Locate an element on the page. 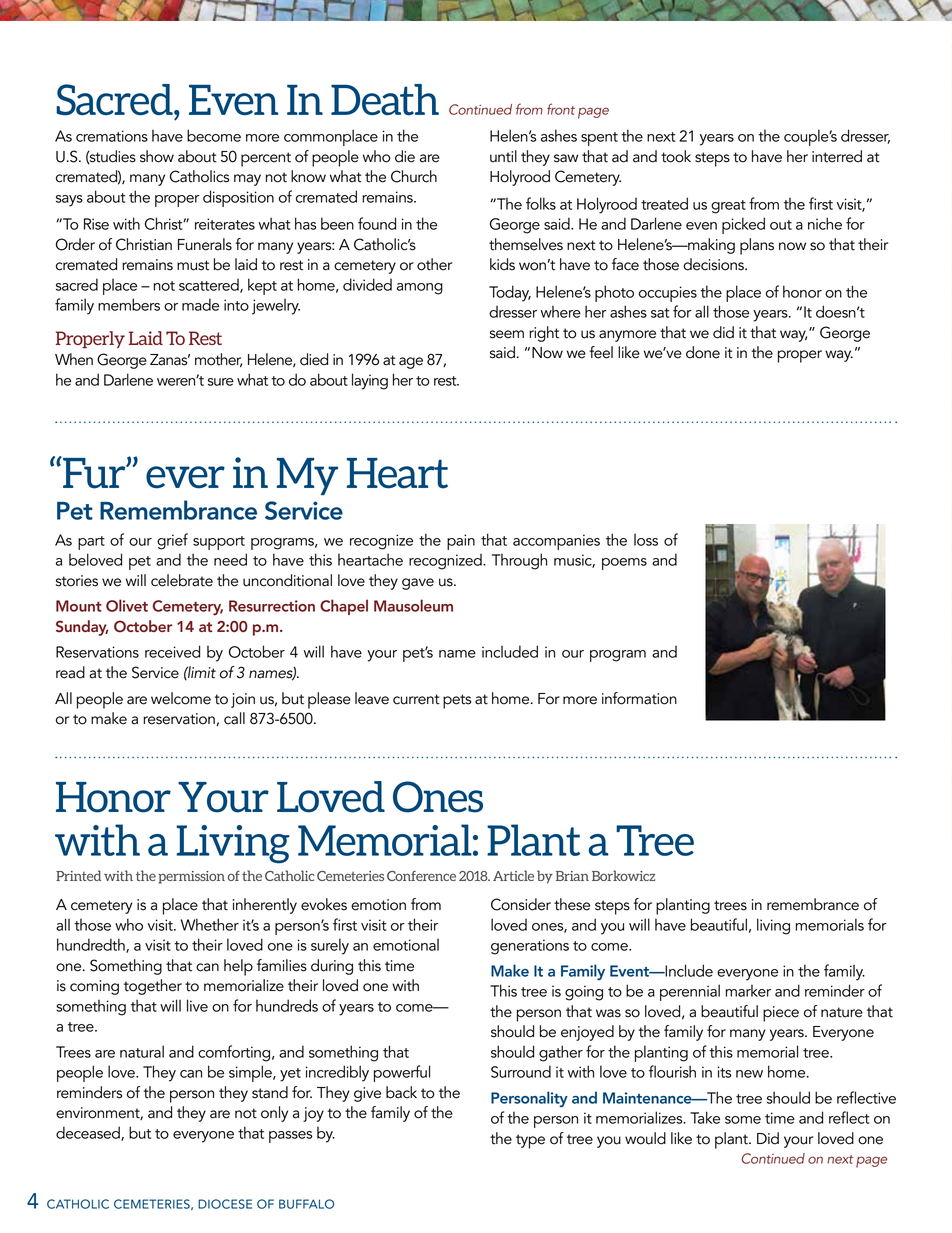  until is located at coordinates (503, 156).
